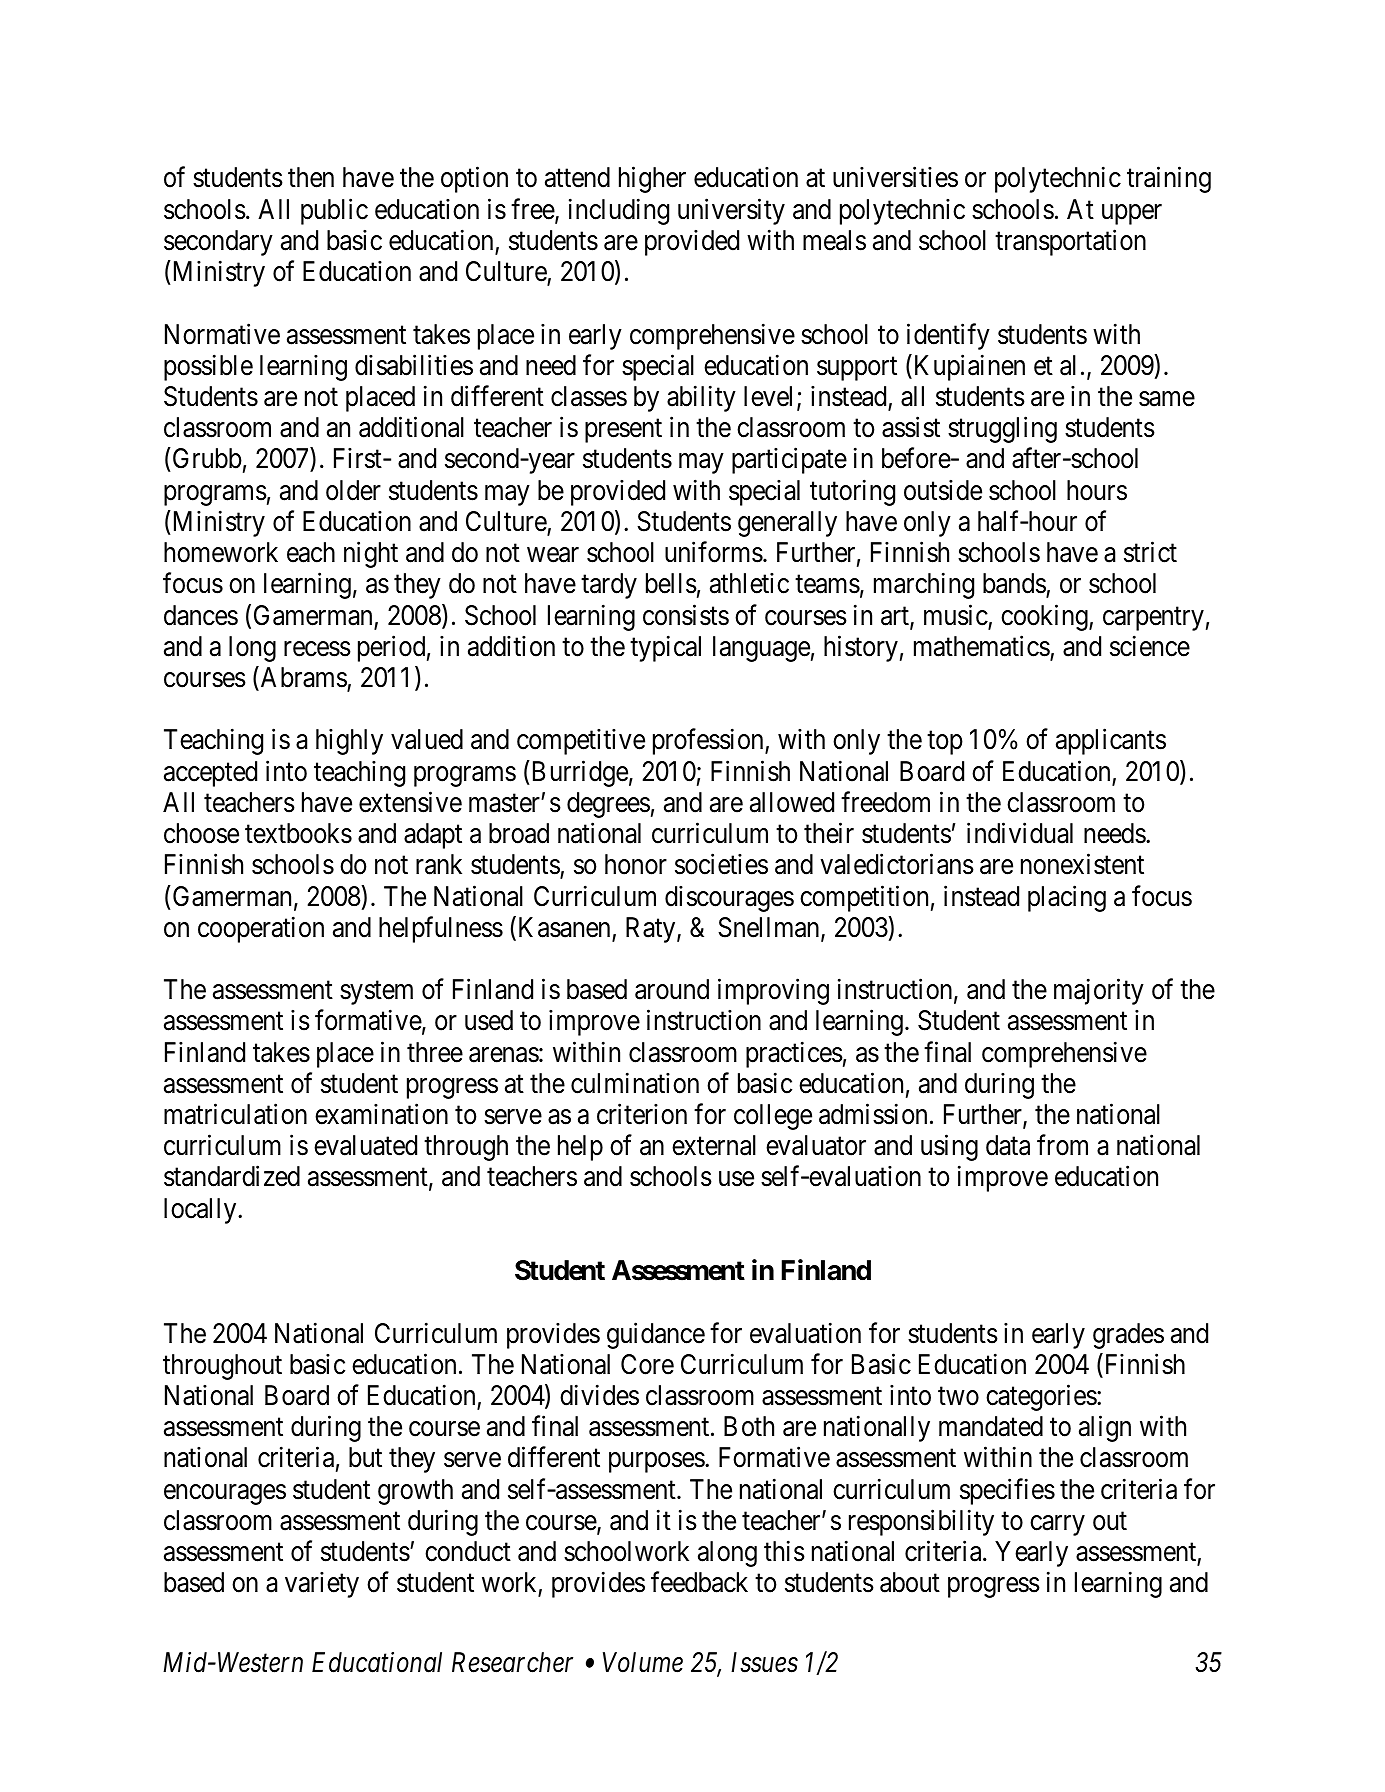 Image resolution: width=1385 pixels, height=1792 pixels. Describe the element at coordinates (1045, 617) in the page. I see `cooking` at that location.
